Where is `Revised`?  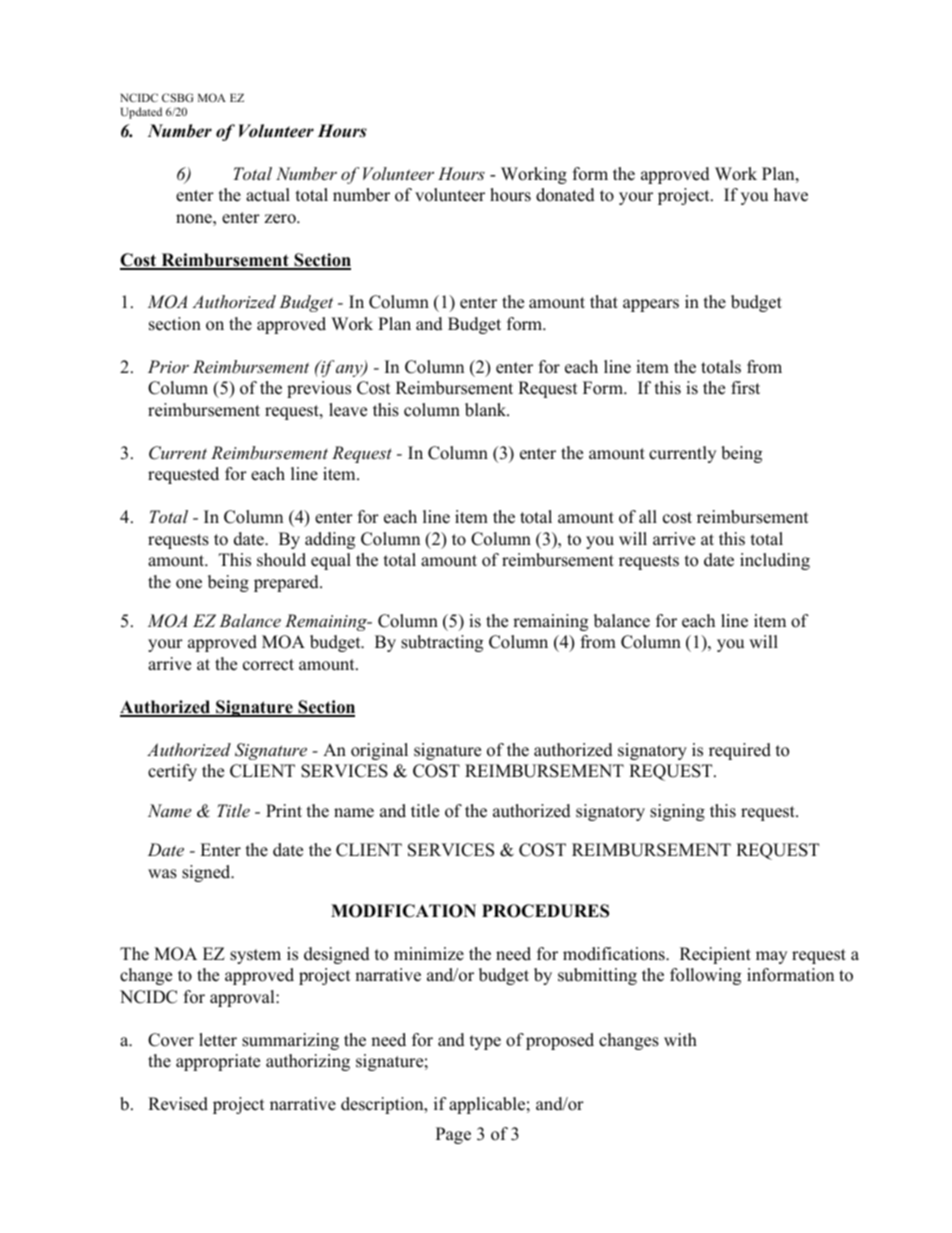 Revised is located at coordinates (178, 1104).
